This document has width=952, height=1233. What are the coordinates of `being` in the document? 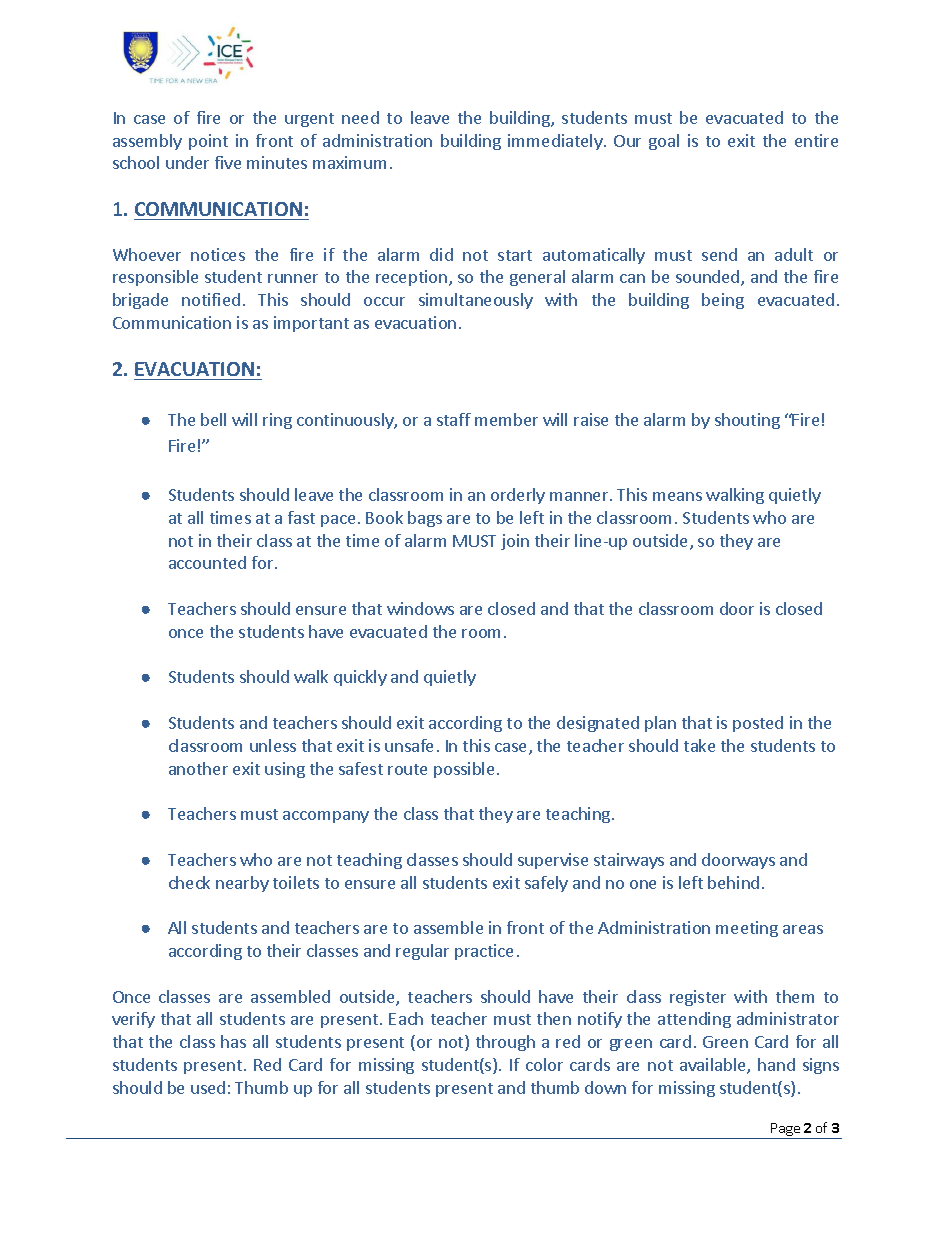 It's located at (723, 301).
